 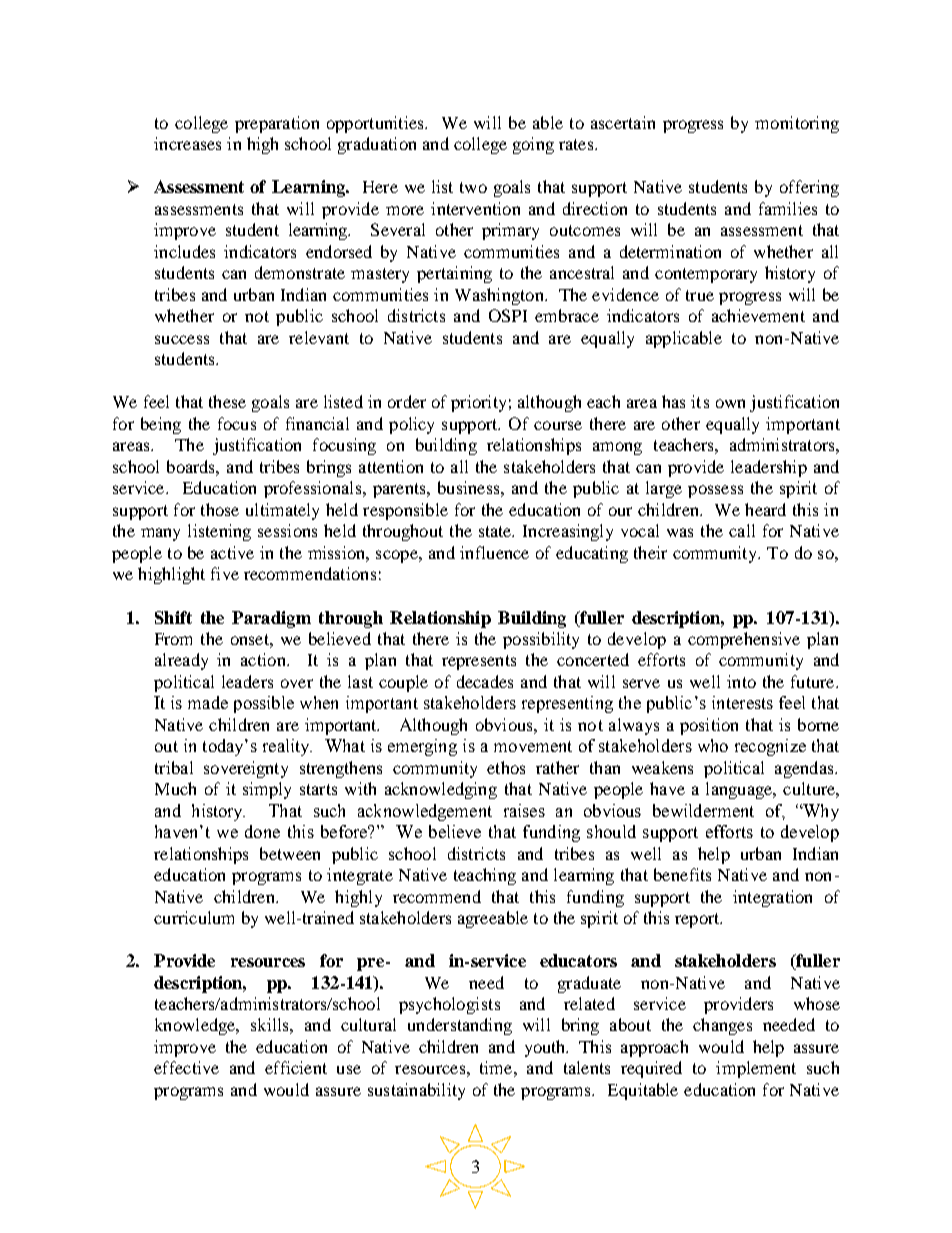 I want to click on preparation, so click(x=277, y=124).
